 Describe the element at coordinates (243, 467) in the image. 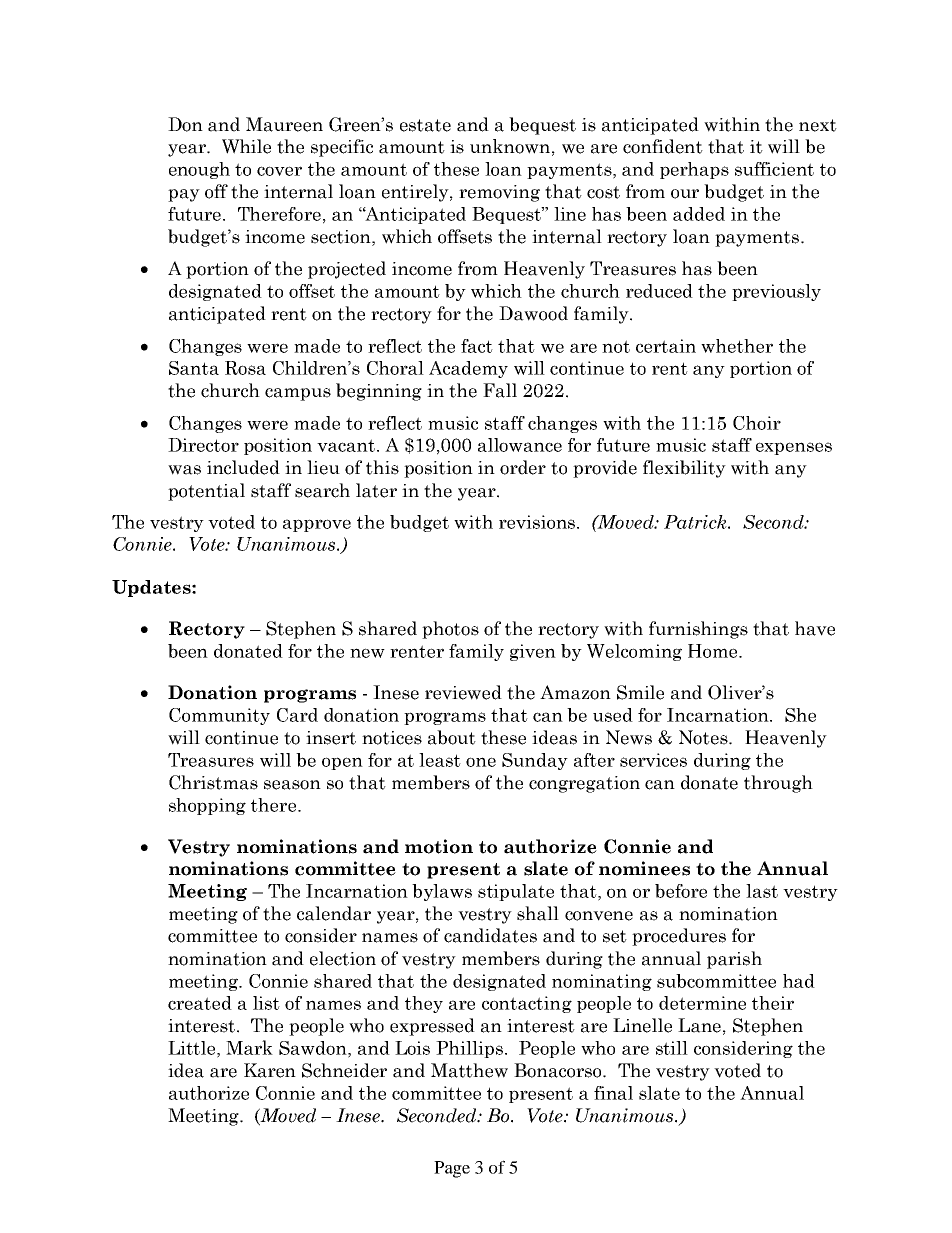

I see `included` at that location.
